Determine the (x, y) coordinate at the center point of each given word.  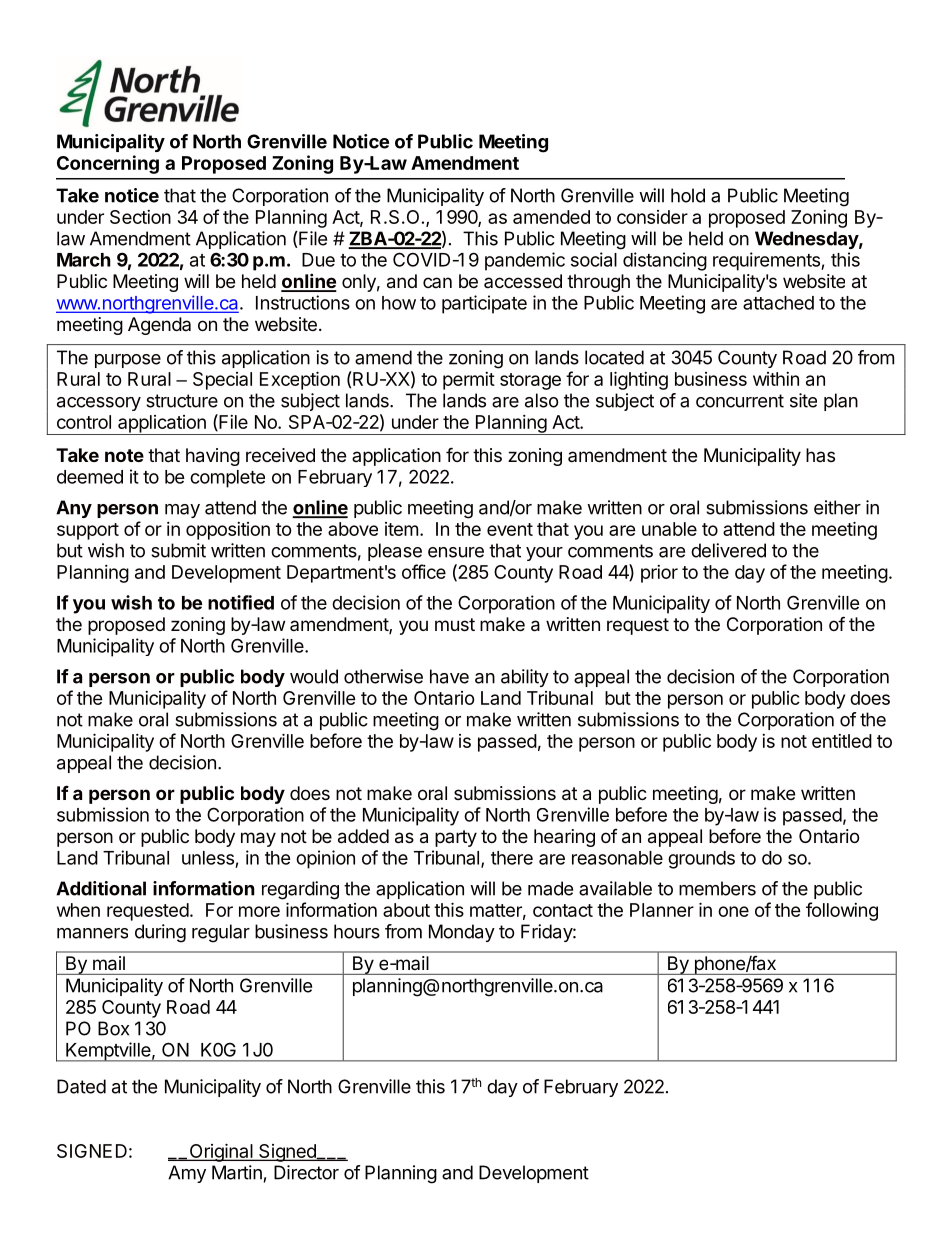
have (449, 676)
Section (140, 217)
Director (306, 1172)
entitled (842, 741)
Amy (187, 1174)
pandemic (525, 261)
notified (241, 602)
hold (688, 195)
